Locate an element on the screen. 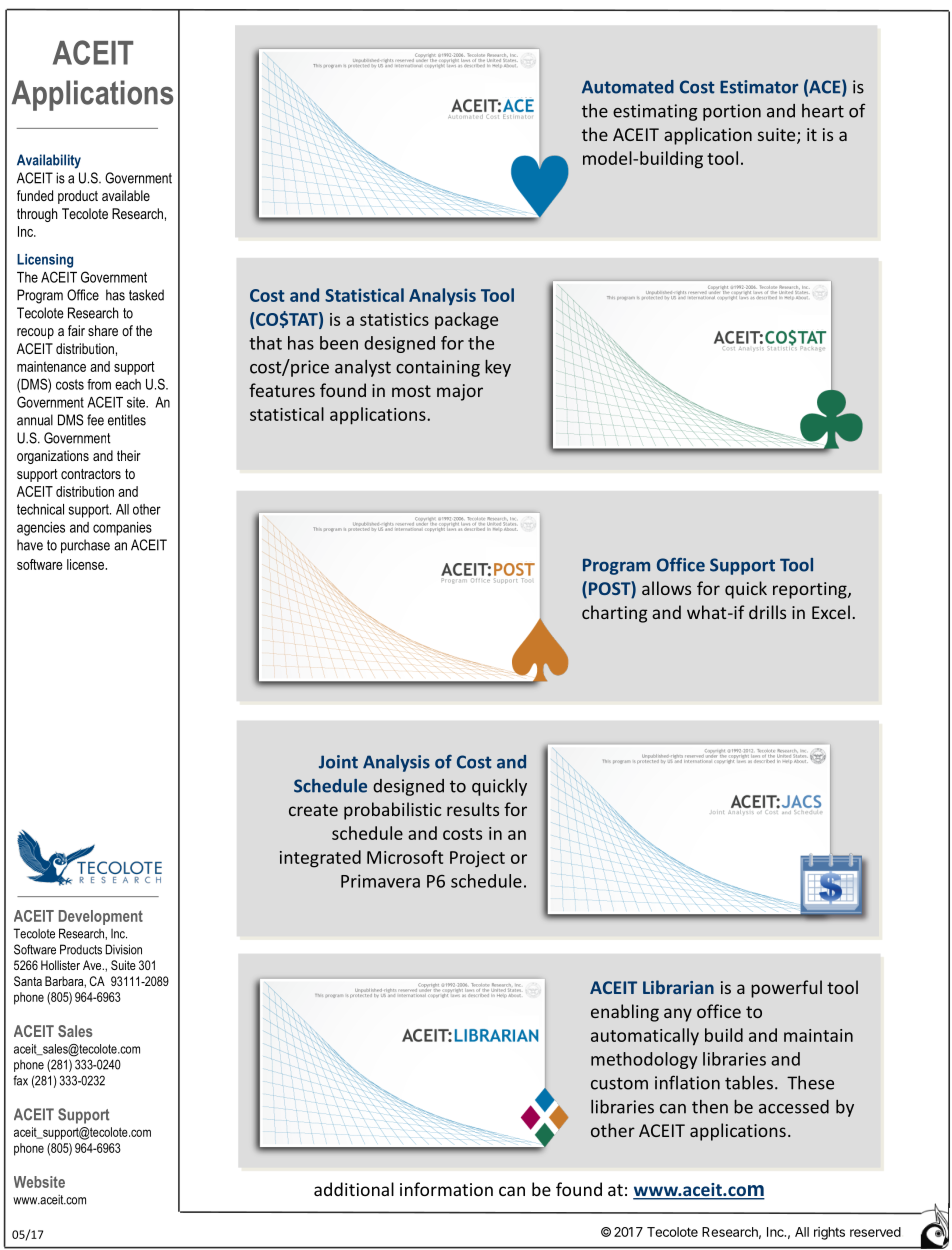 The width and height of the screenshot is (952, 1250). Automated is located at coordinates (628, 87).
